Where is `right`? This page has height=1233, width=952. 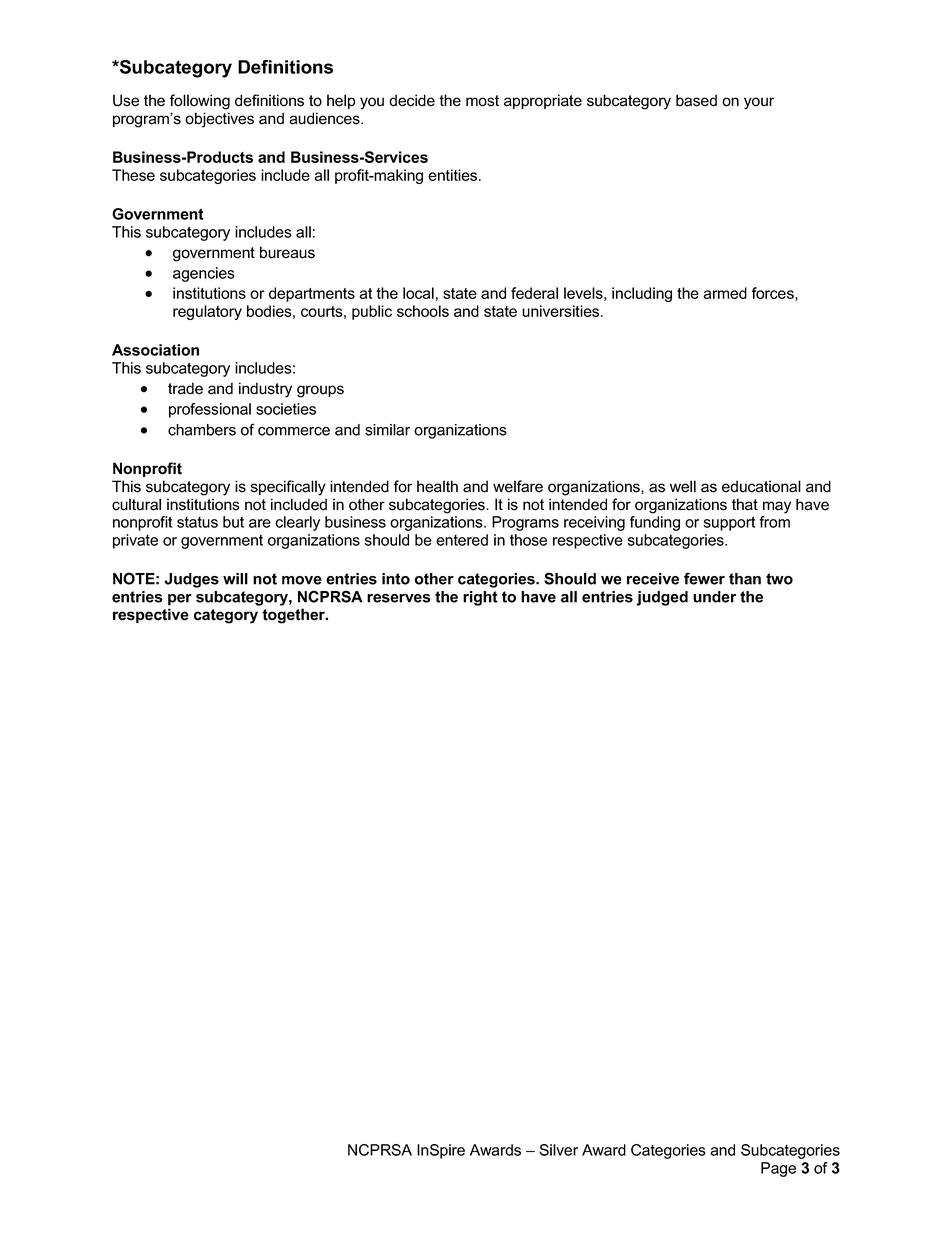 right is located at coordinates (480, 598).
